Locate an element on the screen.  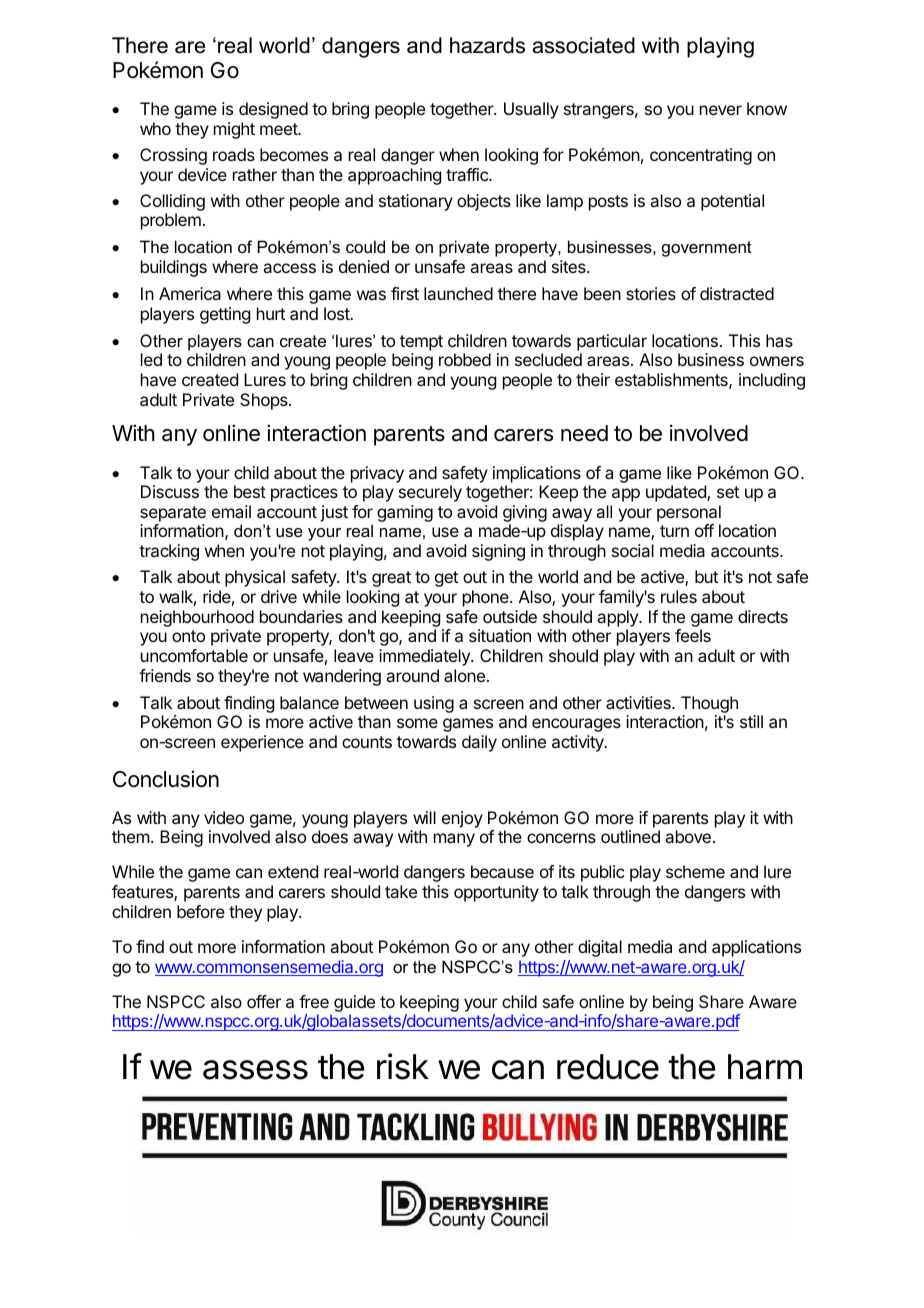
assess is located at coordinates (255, 1070).
